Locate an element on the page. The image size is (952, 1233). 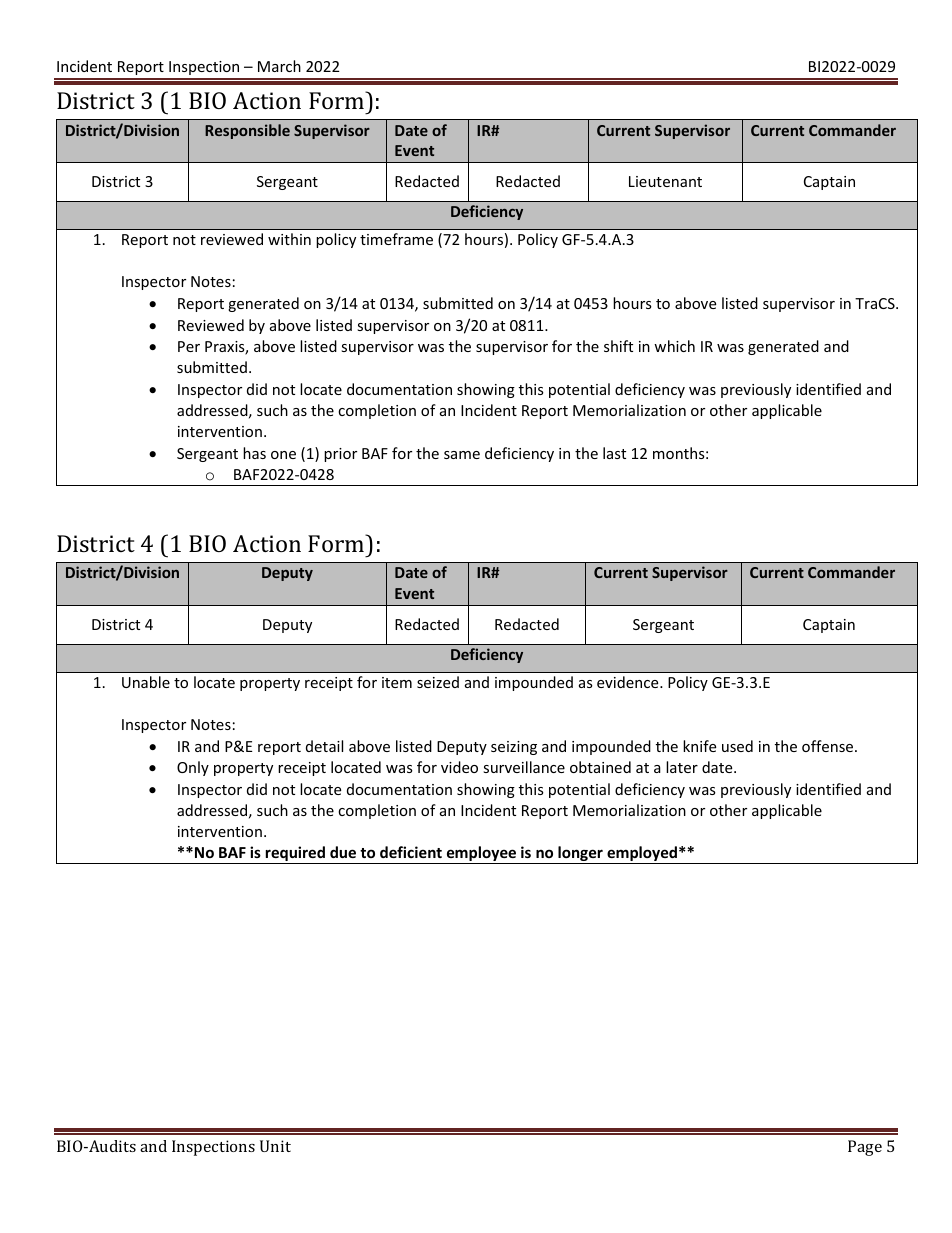
employed is located at coordinates (642, 855).
